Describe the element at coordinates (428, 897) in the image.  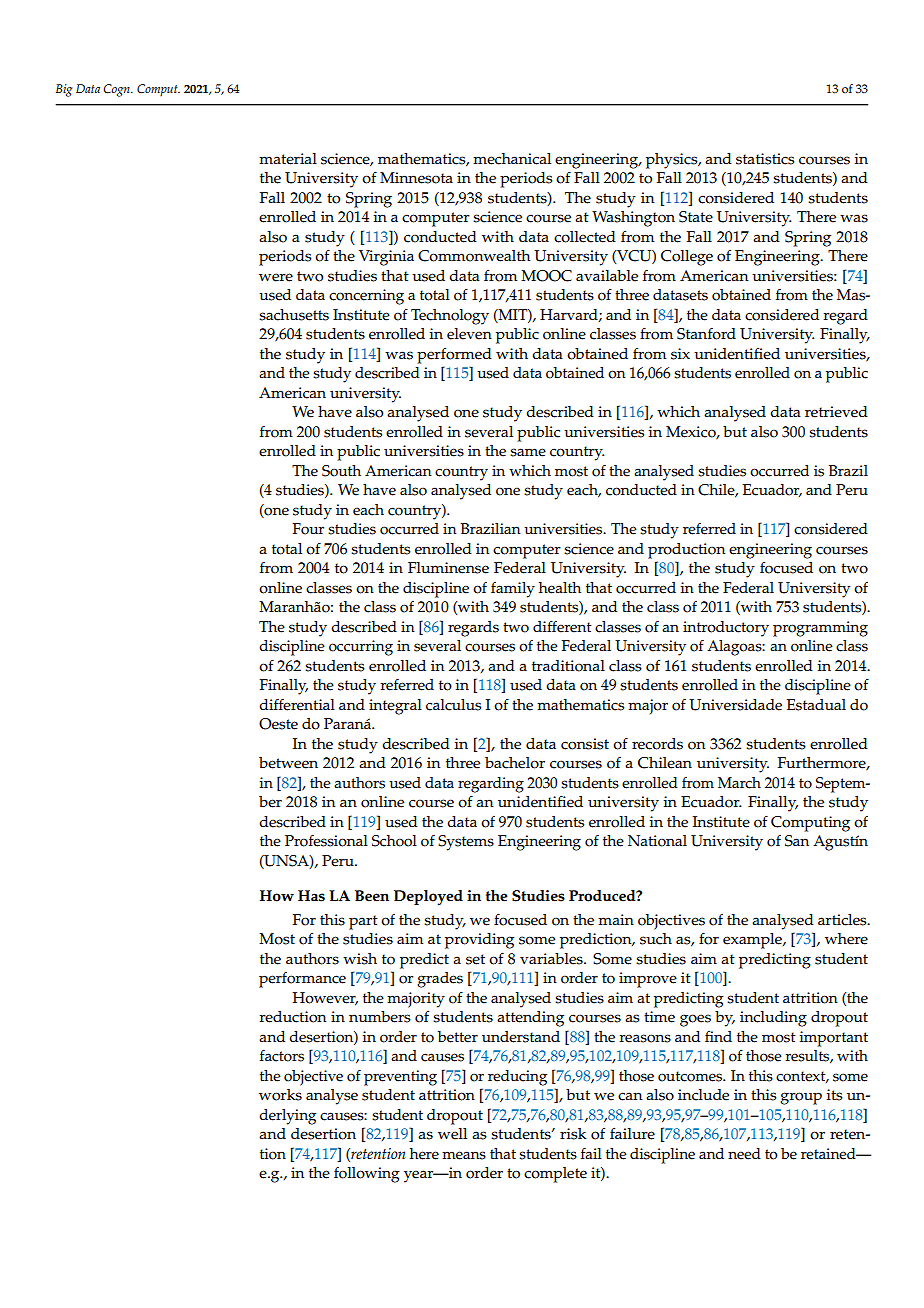
I see `Deployed` at that location.
